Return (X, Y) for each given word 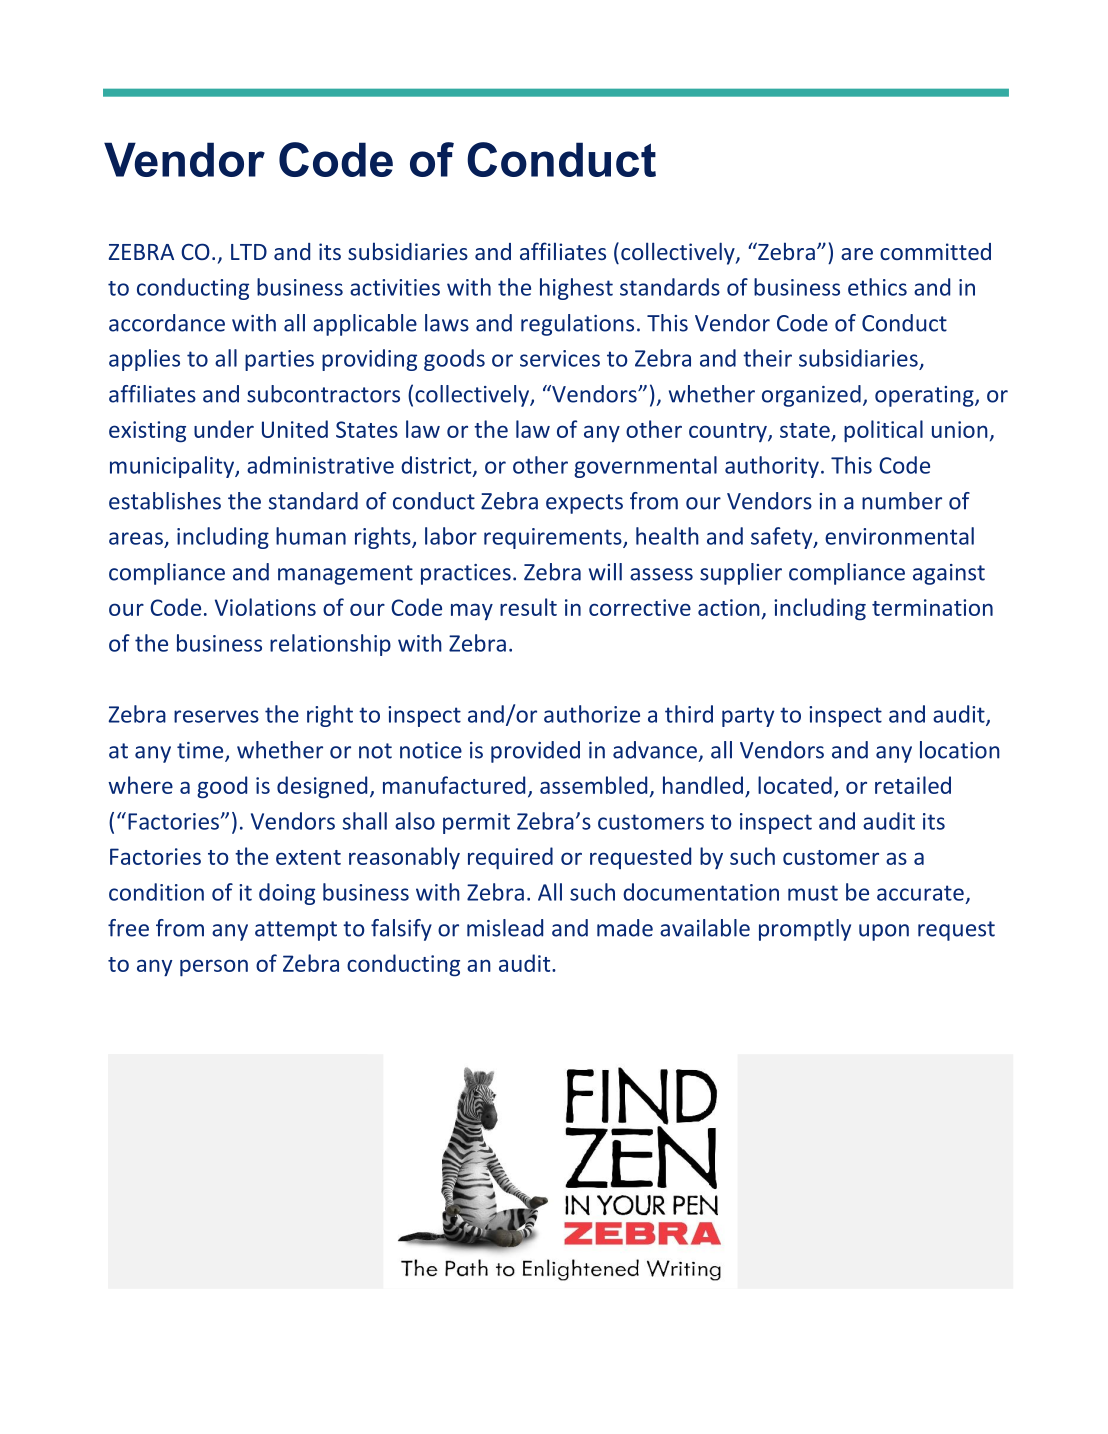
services (560, 358)
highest (576, 289)
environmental (899, 536)
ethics (877, 287)
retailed (913, 785)
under (224, 429)
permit (476, 823)
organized (811, 396)
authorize (592, 714)
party (748, 717)
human (311, 536)
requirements (554, 538)
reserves (216, 716)
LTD (249, 252)
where (140, 785)
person (214, 968)
